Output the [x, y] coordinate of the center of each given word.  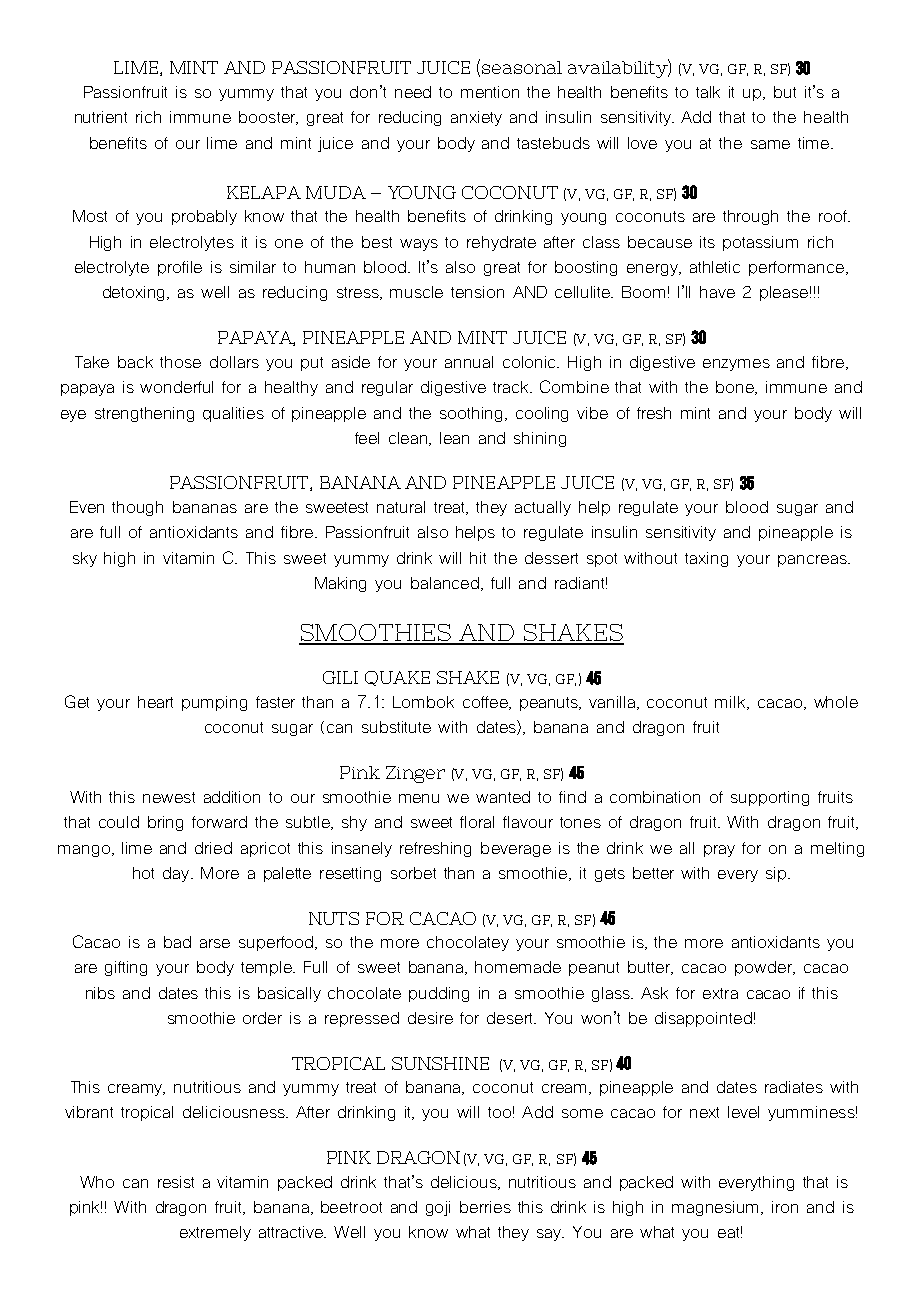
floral [477, 822]
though [137, 508]
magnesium [717, 1208]
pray [719, 851]
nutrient [101, 117]
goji [438, 1208]
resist [176, 1182]
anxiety [476, 118]
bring [165, 823]
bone [736, 388]
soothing [473, 414]
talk [708, 92]
